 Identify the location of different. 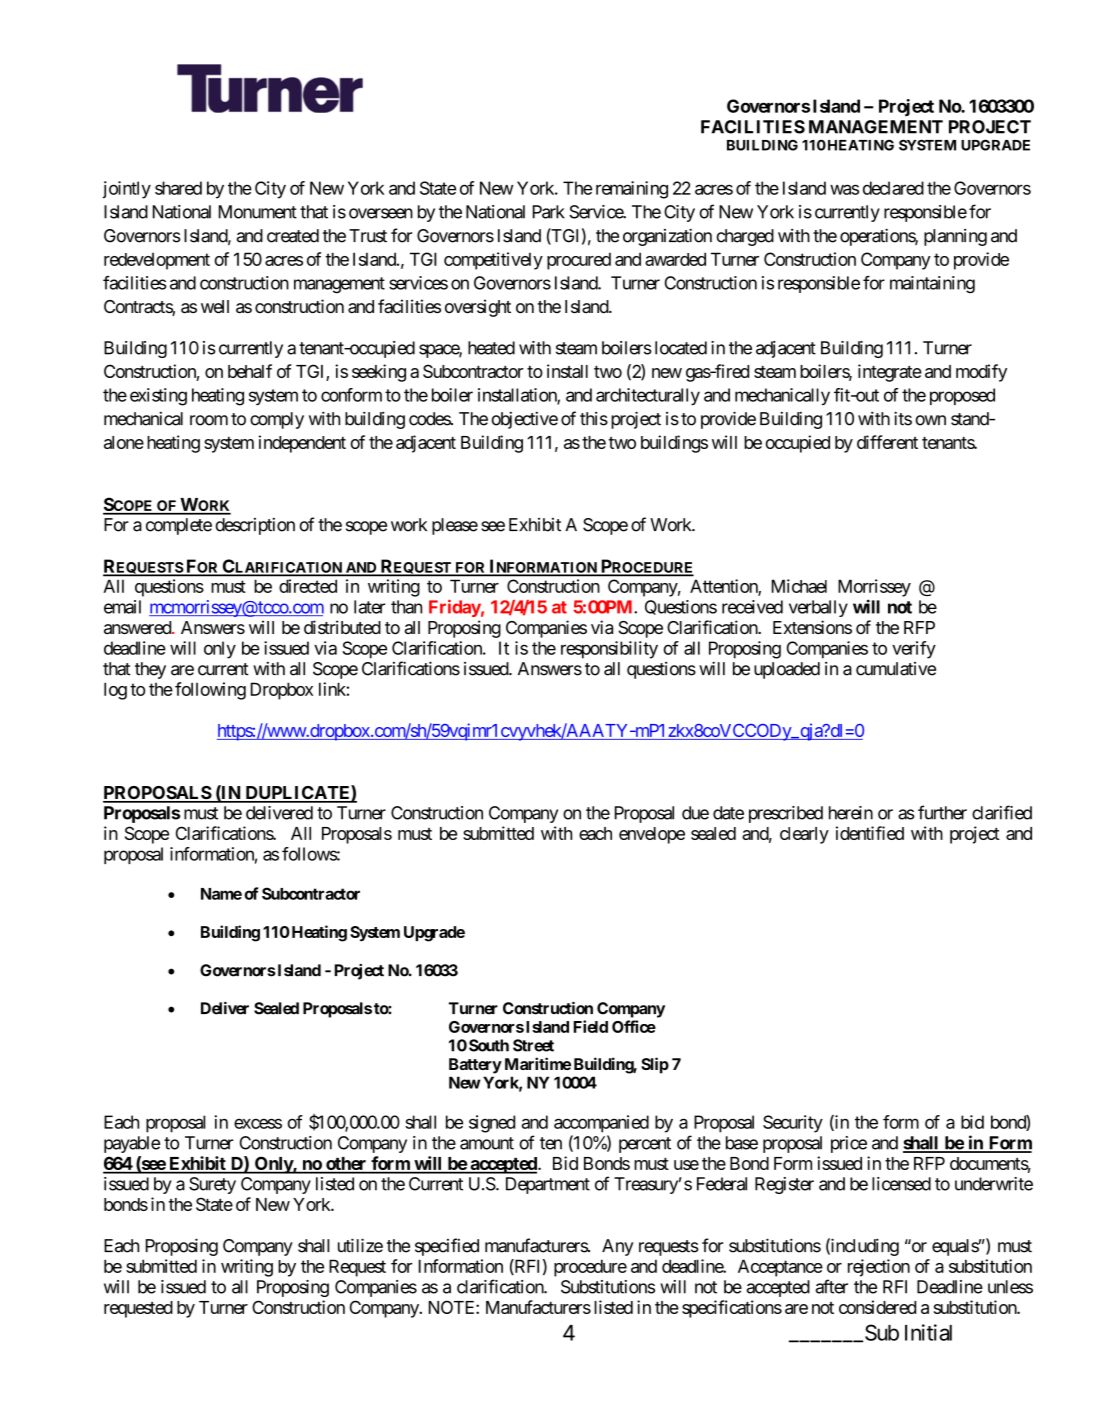
(887, 442).
